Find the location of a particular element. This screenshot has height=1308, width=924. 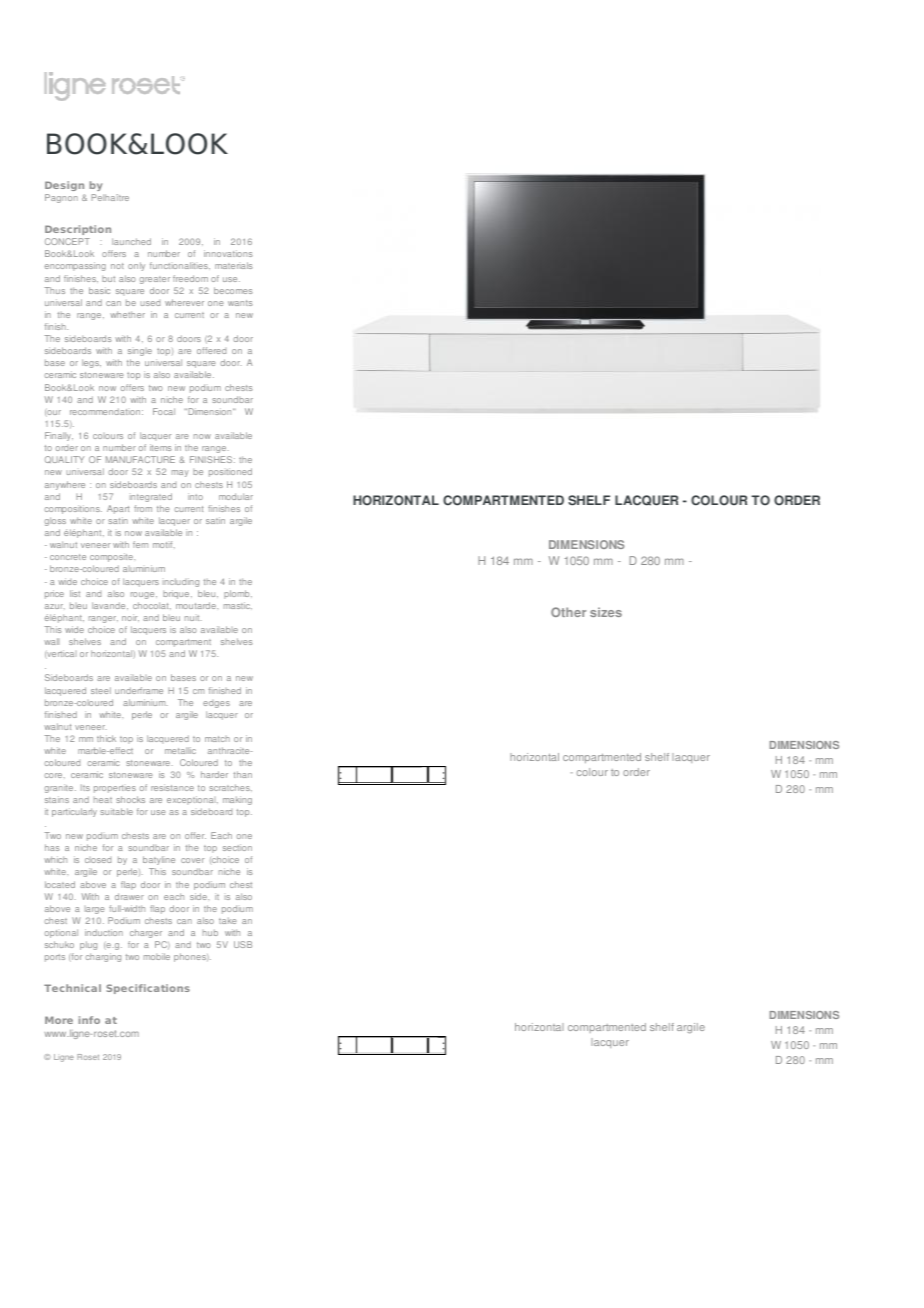

closed is located at coordinates (98, 860).
